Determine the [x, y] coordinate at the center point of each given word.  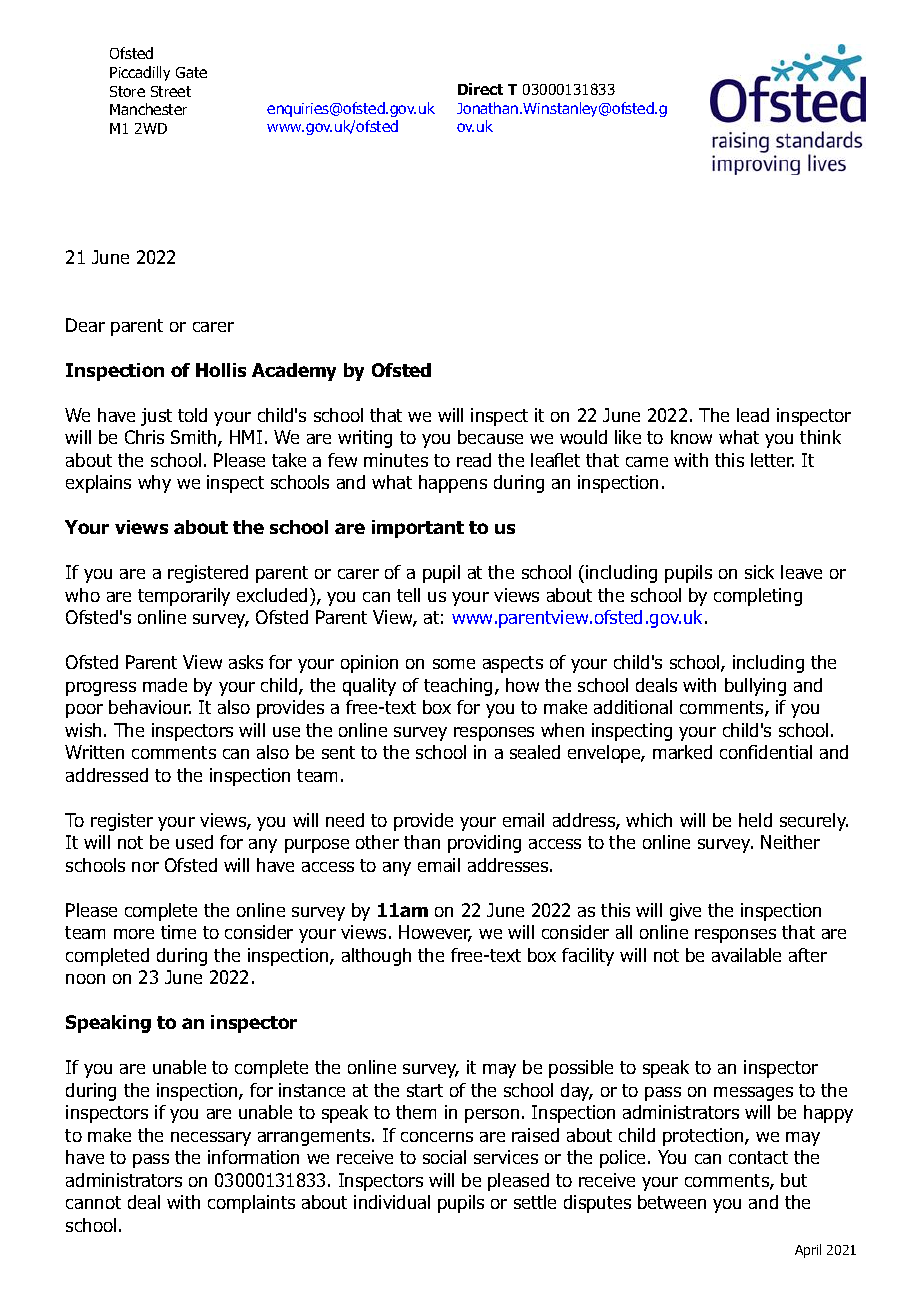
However [435, 933]
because [490, 437]
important [418, 529]
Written [94, 752]
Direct [480, 89]
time [178, 932]
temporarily [184, 597]
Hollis [221, 370]
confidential [766, 752]
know [691, 437]
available [746, 955]
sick [759, 572]
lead [753, 415]
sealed [535, 752]
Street [171, 91]
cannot [93, 1202]
